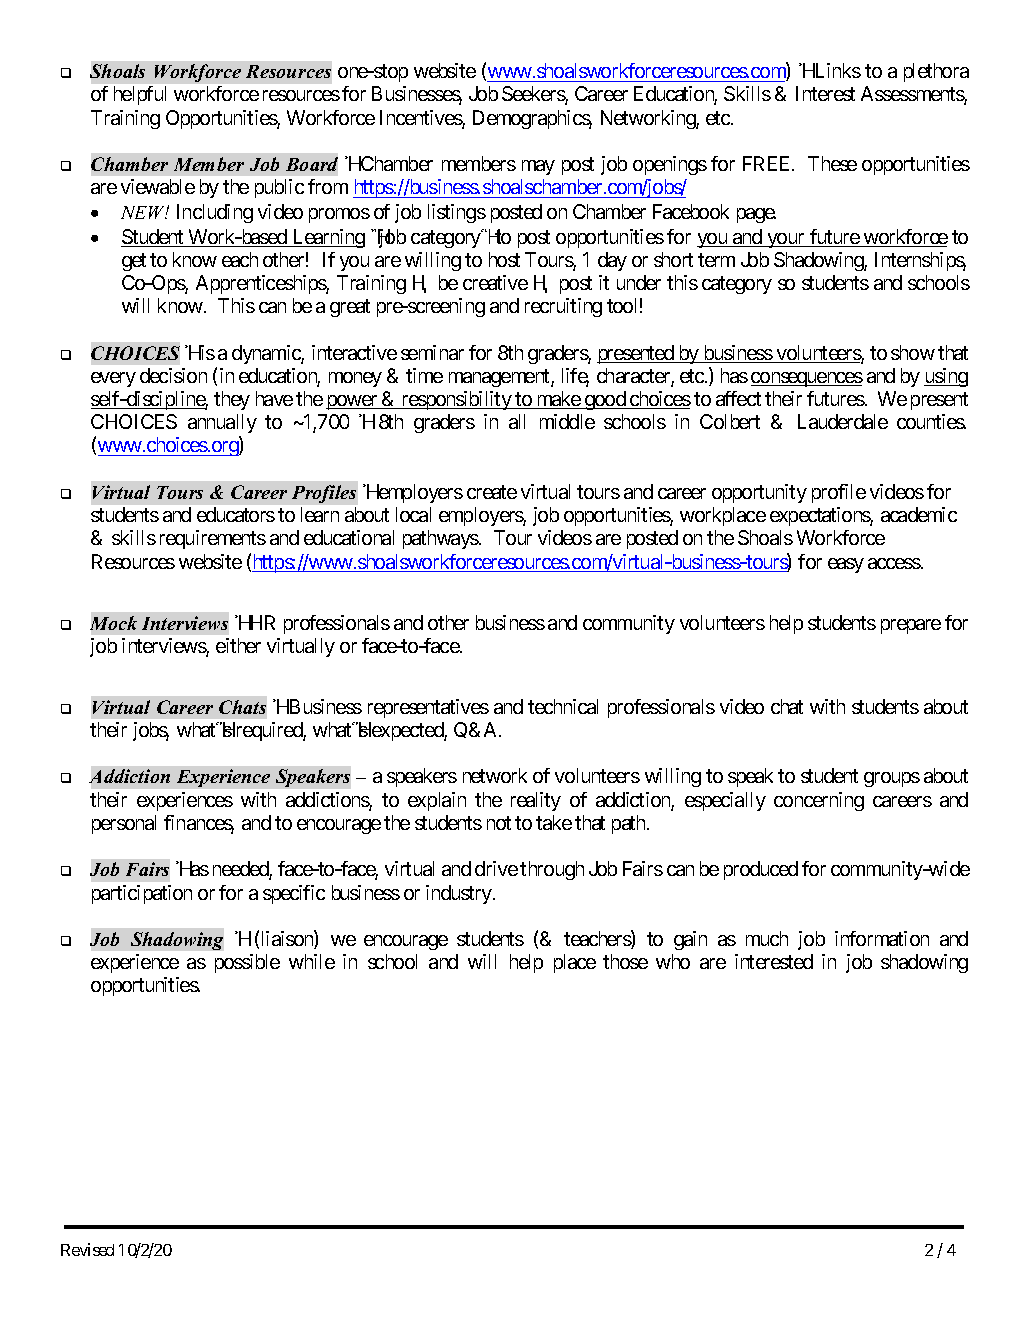 The width and height of the screenshot is (1029, 1332). Describe the element at coordinates (538, 167) in the screenshot. I see `may` at that location.
